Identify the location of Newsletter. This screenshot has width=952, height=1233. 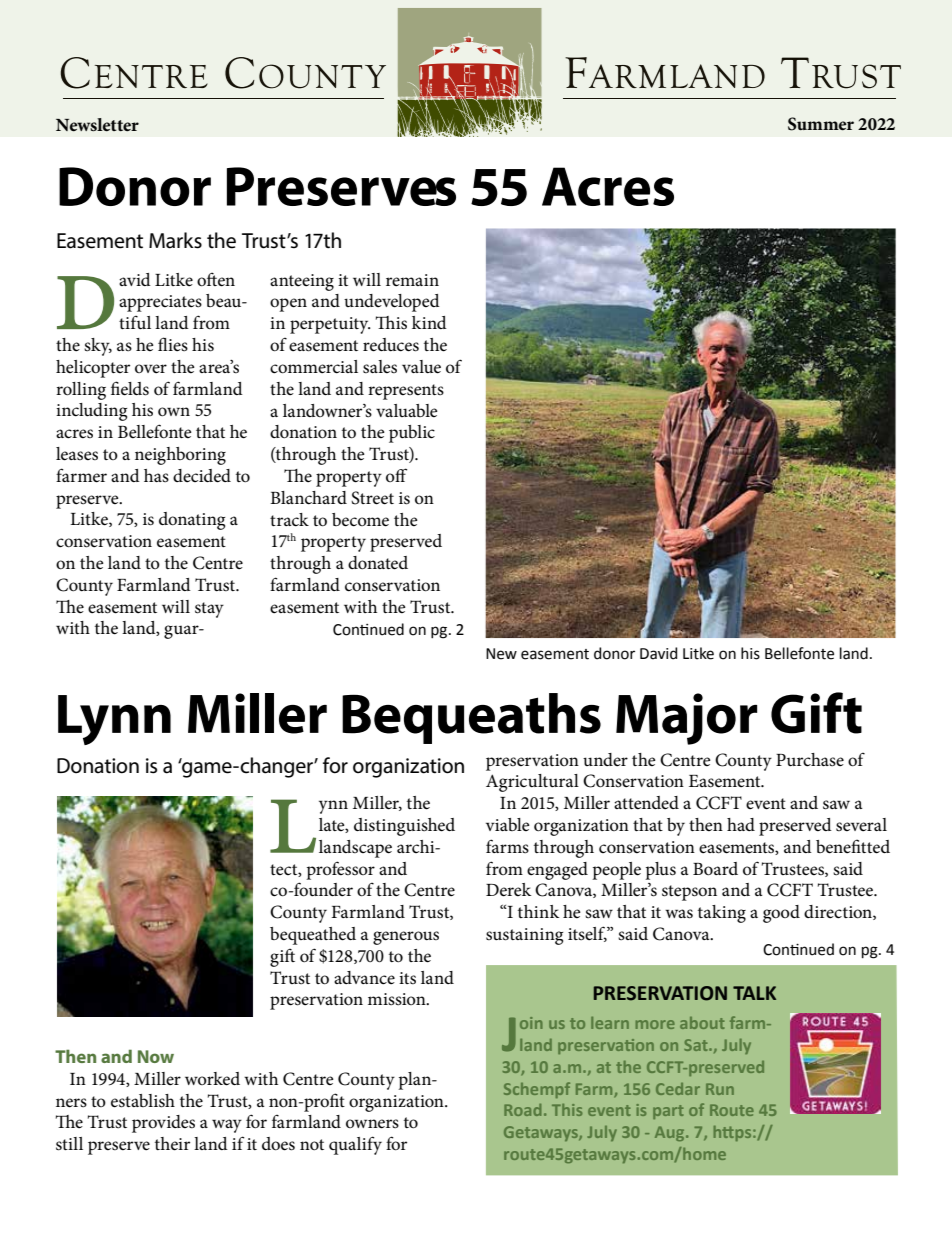
(97, 125).
